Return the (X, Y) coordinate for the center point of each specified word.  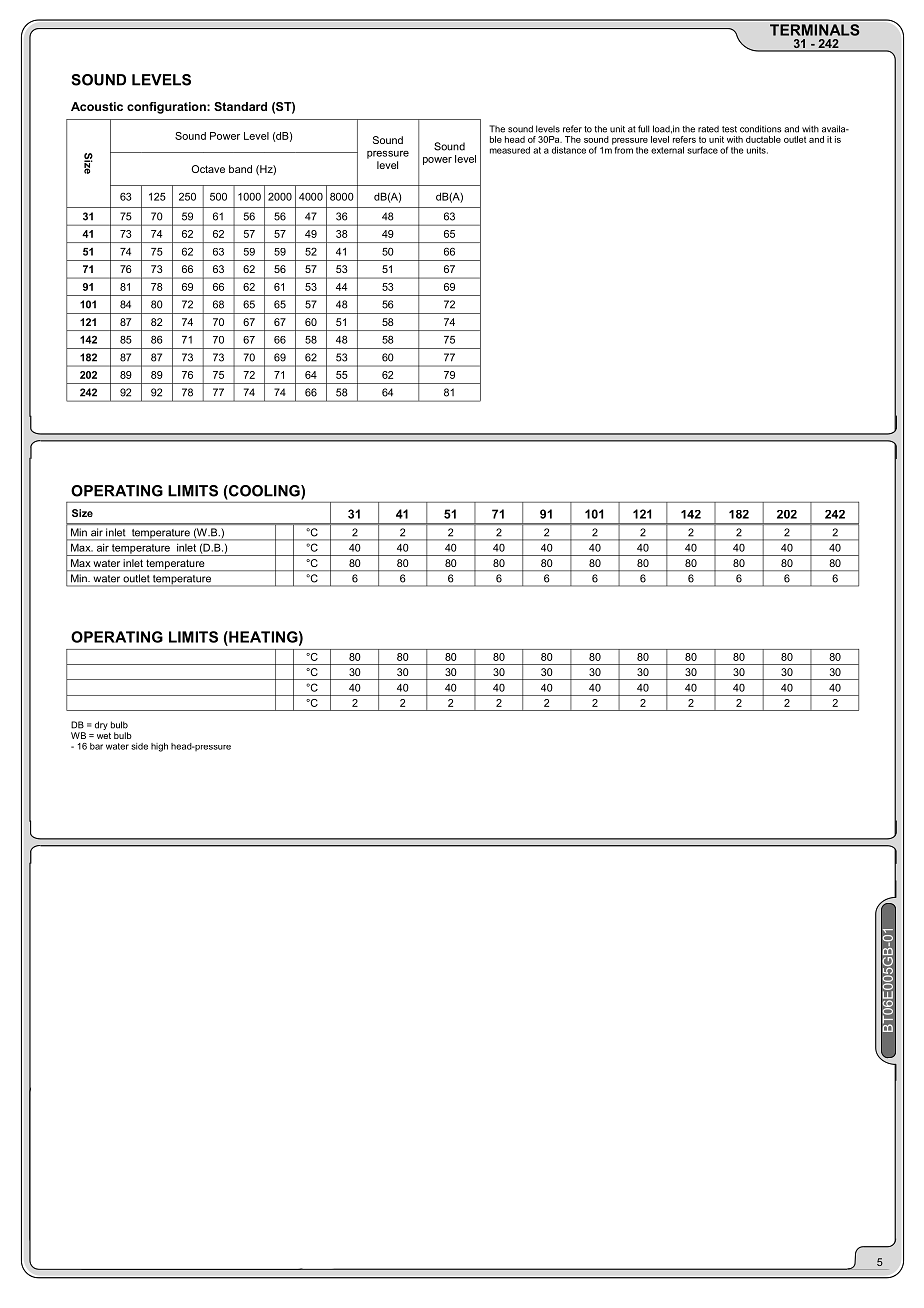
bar (96, 746)
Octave (208, 169)
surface (702, 150)
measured (510, 150)
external (667, 150)
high (159, 747)
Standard (240, 106)
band (240, 169)
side (139, 746)
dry (101, 725)
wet (104, 736)
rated (708, 129)
